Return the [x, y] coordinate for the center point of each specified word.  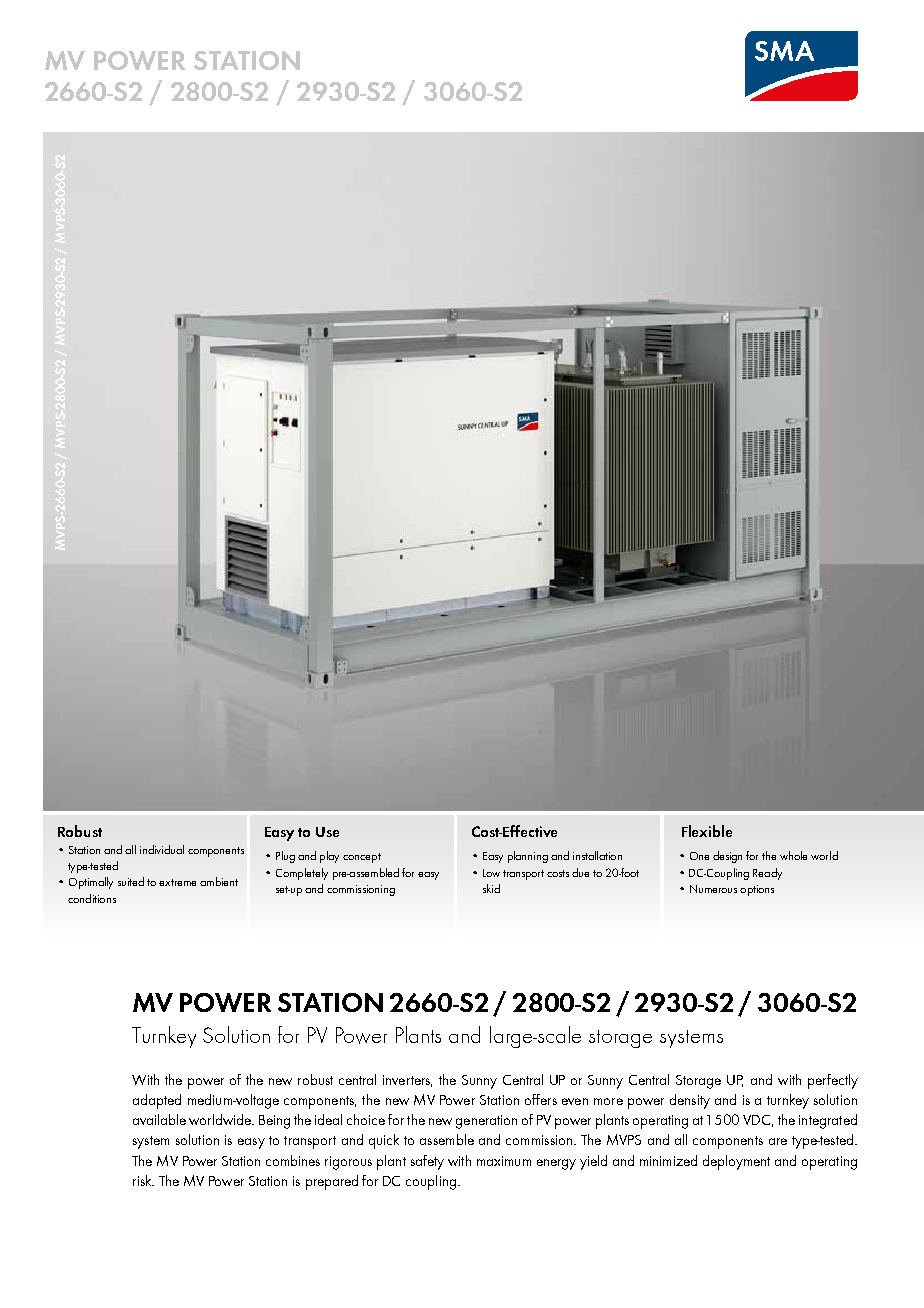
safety [427, 1162]
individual [162, 849]
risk [143, 1180]
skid [491, 888]
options [757, 890]
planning [528, 857]
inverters [407, 1081]
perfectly [833, 1081]
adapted [157, 1101]
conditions [92, 898]
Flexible [707, 831]
